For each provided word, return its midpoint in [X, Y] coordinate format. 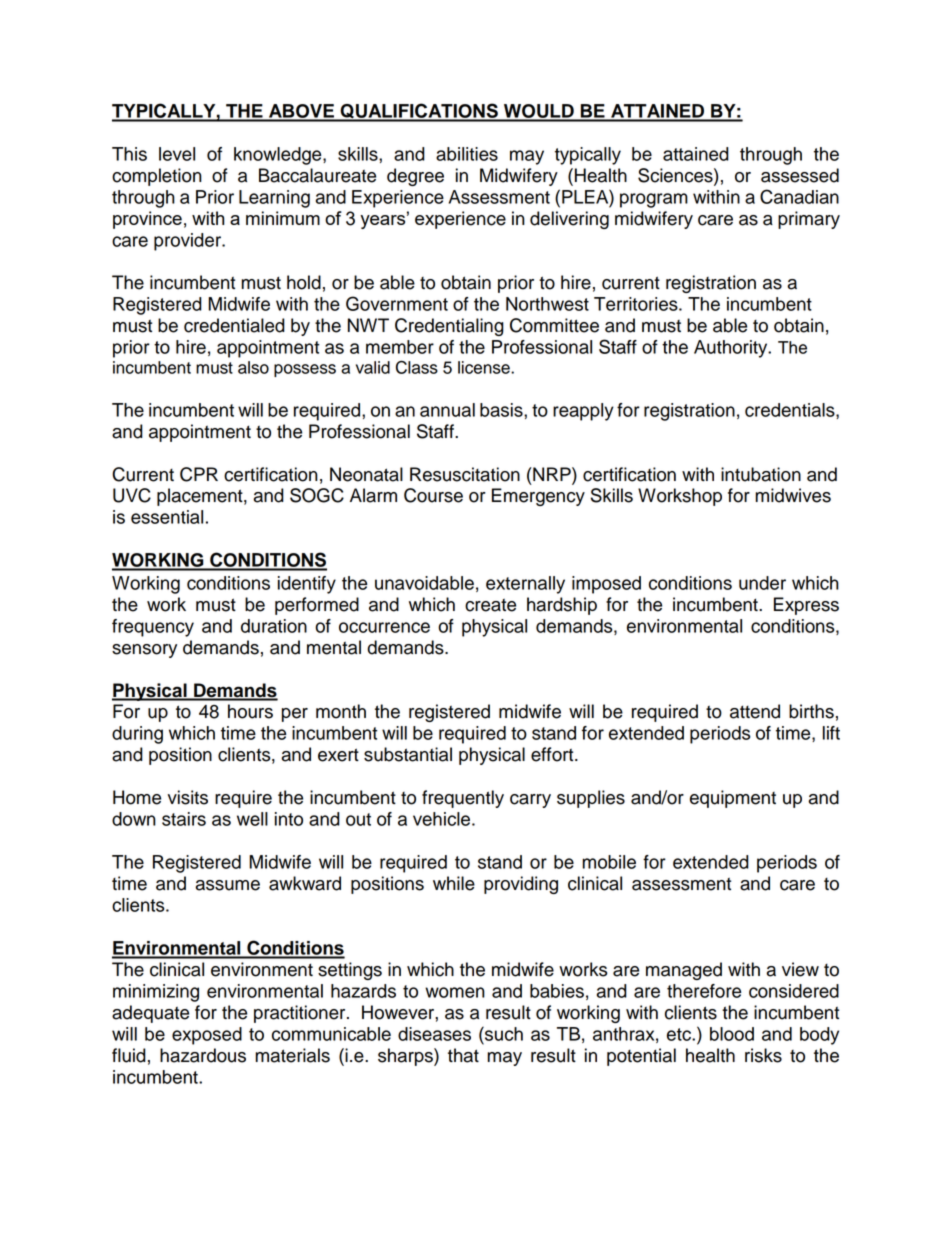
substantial [408, 754]
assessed [800, 175]
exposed [207, 1036]
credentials [791, 411]
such [503, 1033]
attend [755, 711]
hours [250, 711]
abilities [467, 154]
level [177, 154]
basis [502, 410]
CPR [199, 474]
